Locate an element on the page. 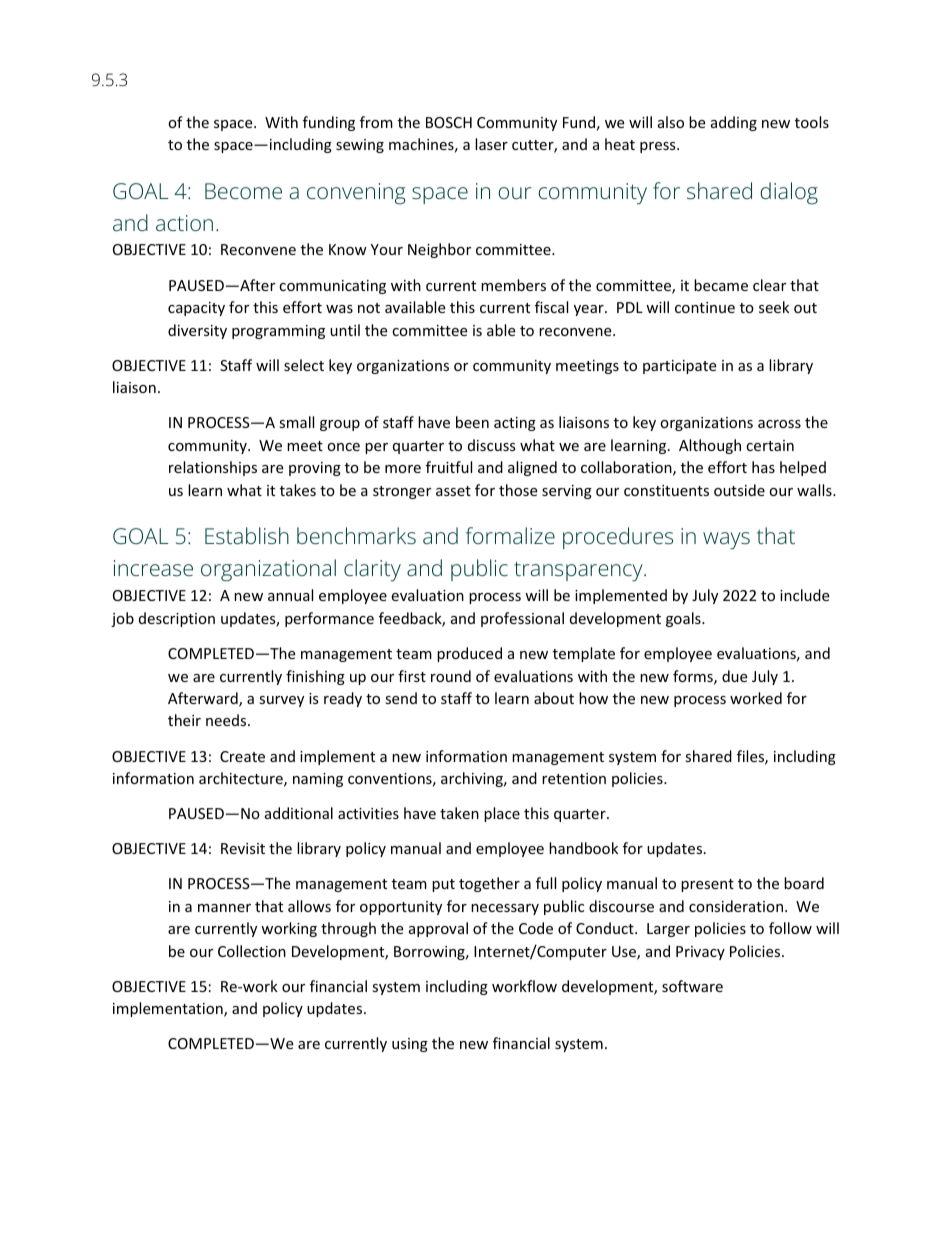  laser is located at coordinates (491, 144).
